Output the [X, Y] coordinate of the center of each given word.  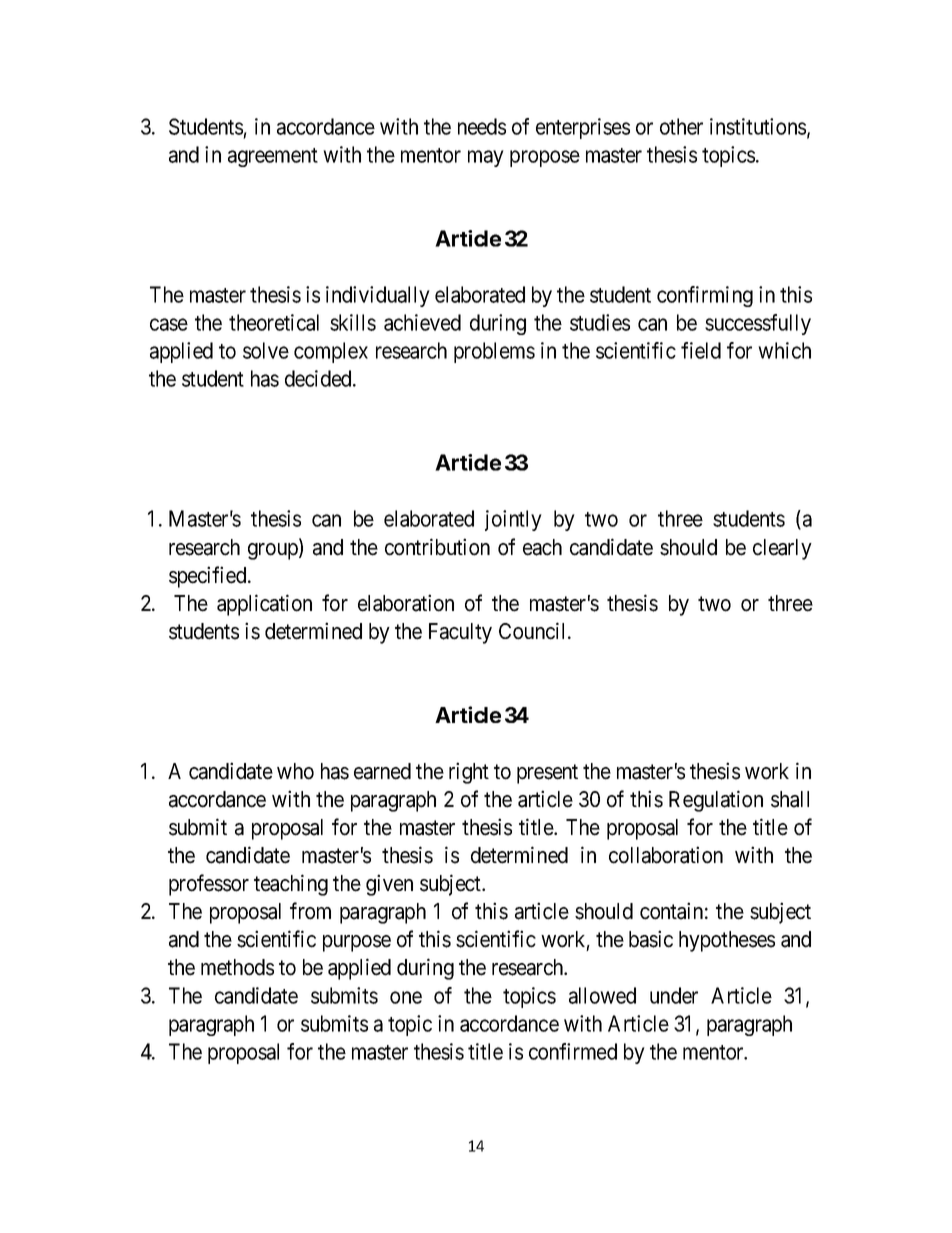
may [486, 158]
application [264, 605]
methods [237, 967]
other [681, 126]
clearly [782, 549]
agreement [273, 157]
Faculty [460, 633]
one [406, 997]
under [674, 995]
